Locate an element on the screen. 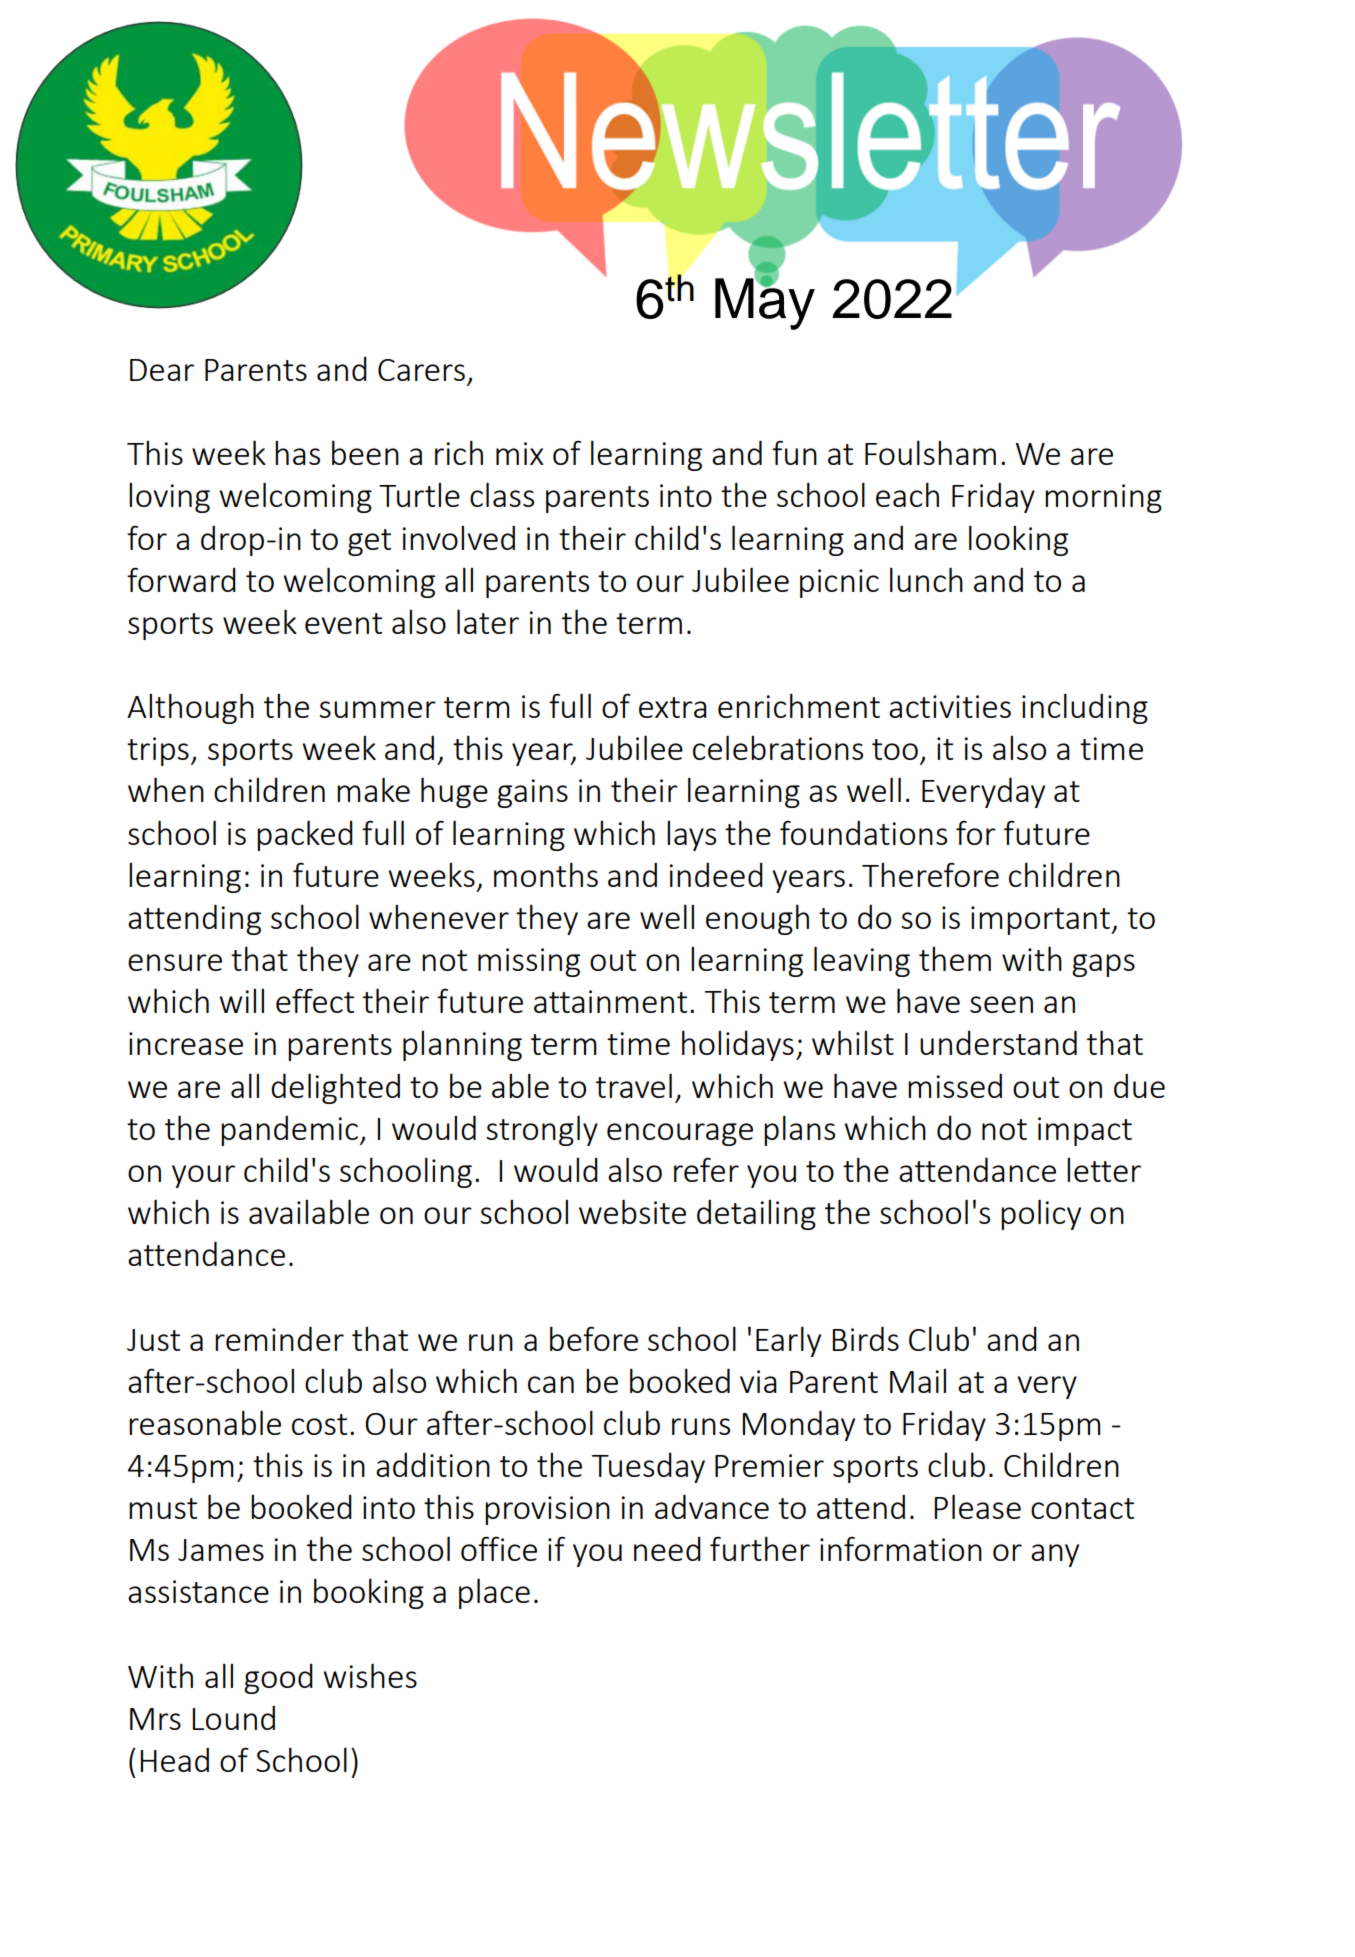 The width and height of the screenshot is (1355, 1957). Therefore is located at coordinates (930, 874).
